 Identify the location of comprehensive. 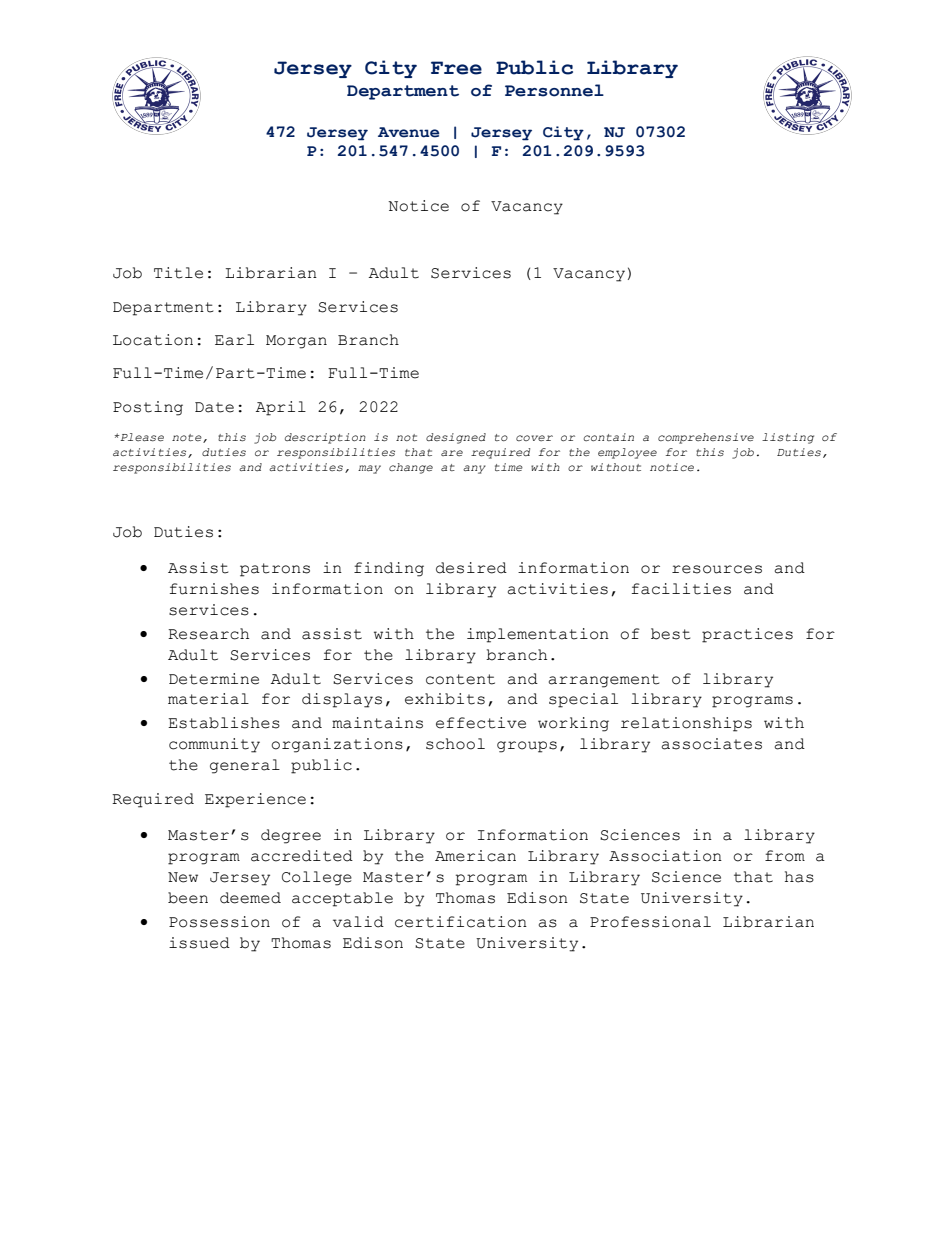
(706, 438).
